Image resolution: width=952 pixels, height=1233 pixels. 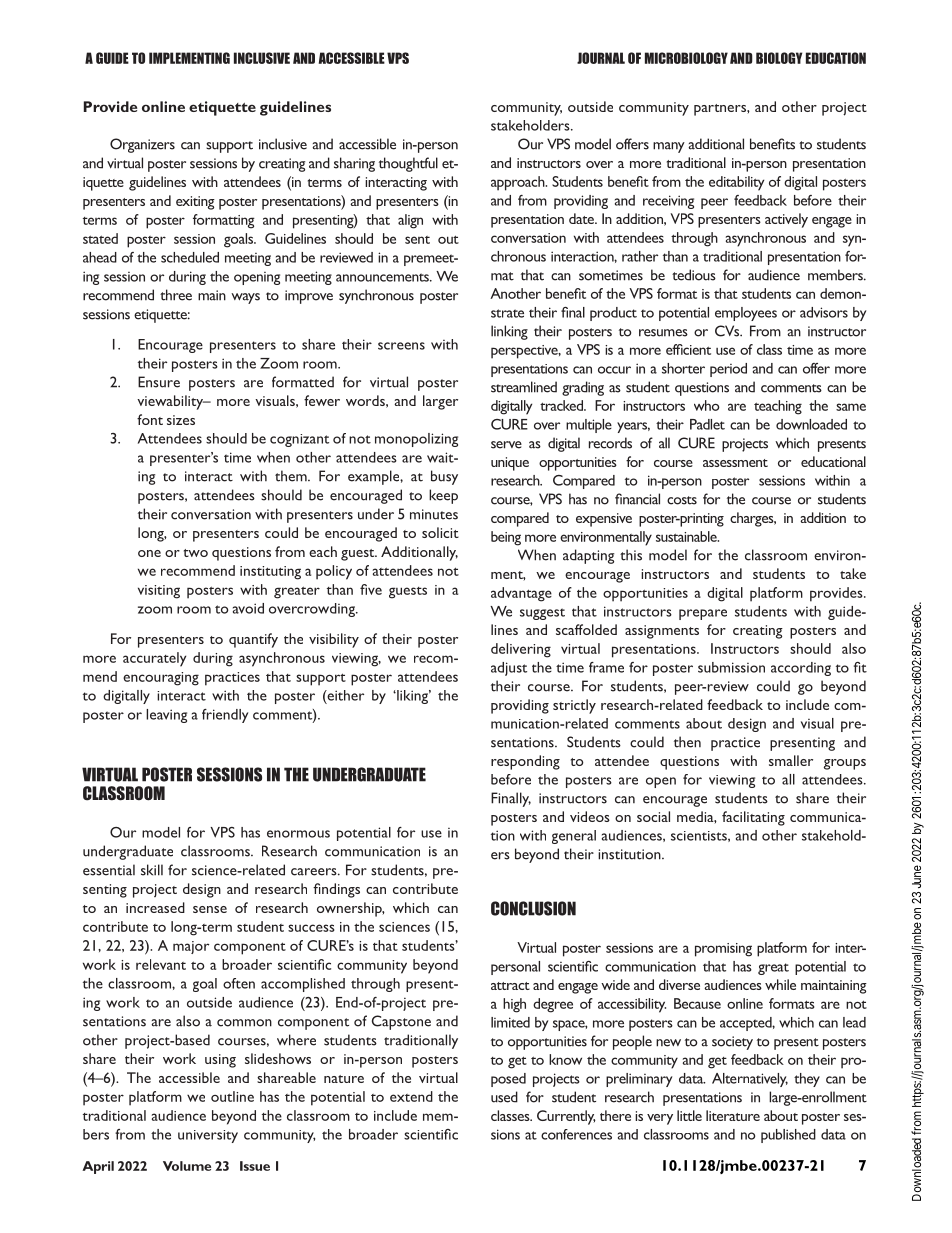 I want to click on university, so click(x=208, y=1136).
